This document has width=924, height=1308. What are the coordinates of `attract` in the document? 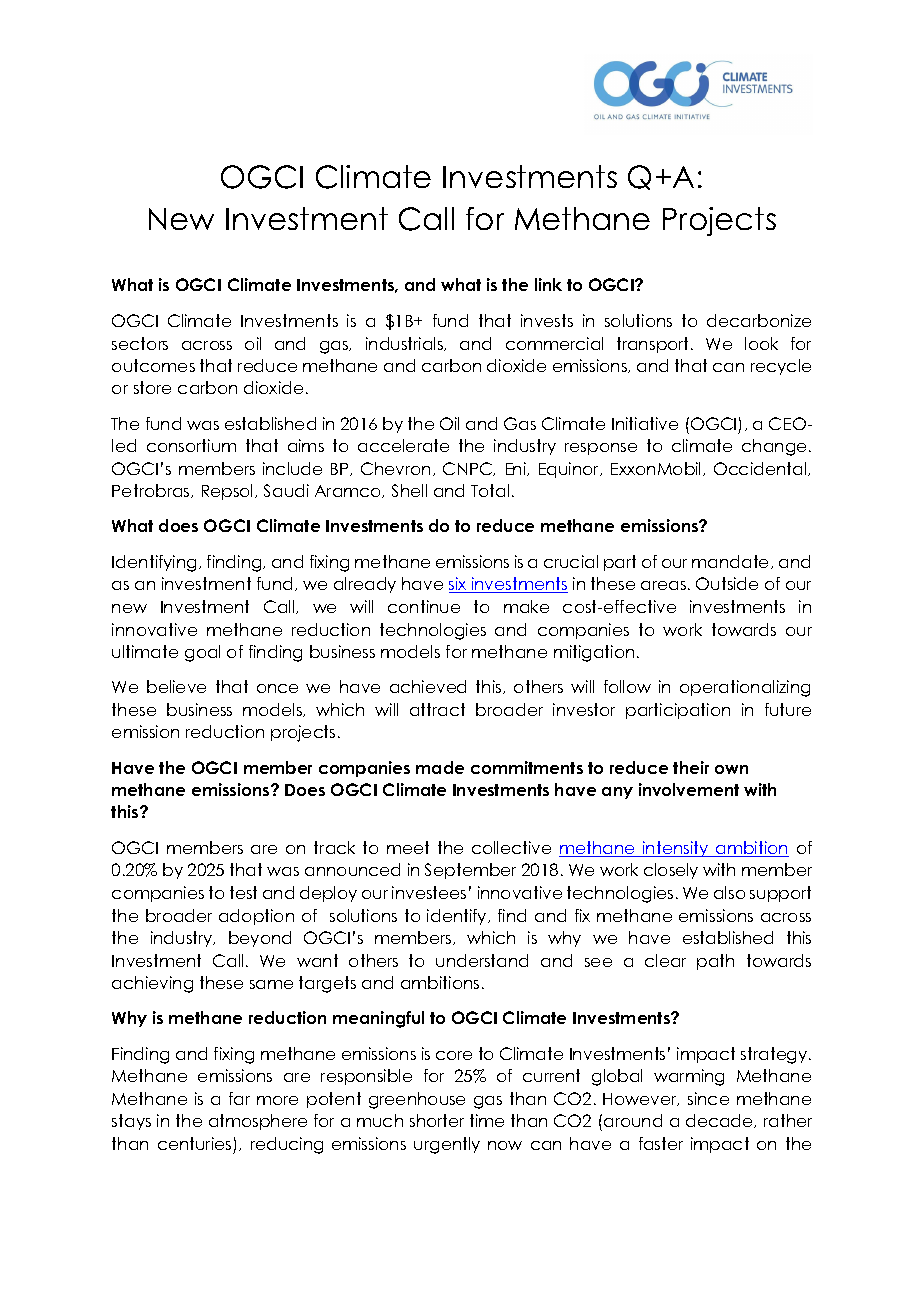 It's located at (437, 709).
